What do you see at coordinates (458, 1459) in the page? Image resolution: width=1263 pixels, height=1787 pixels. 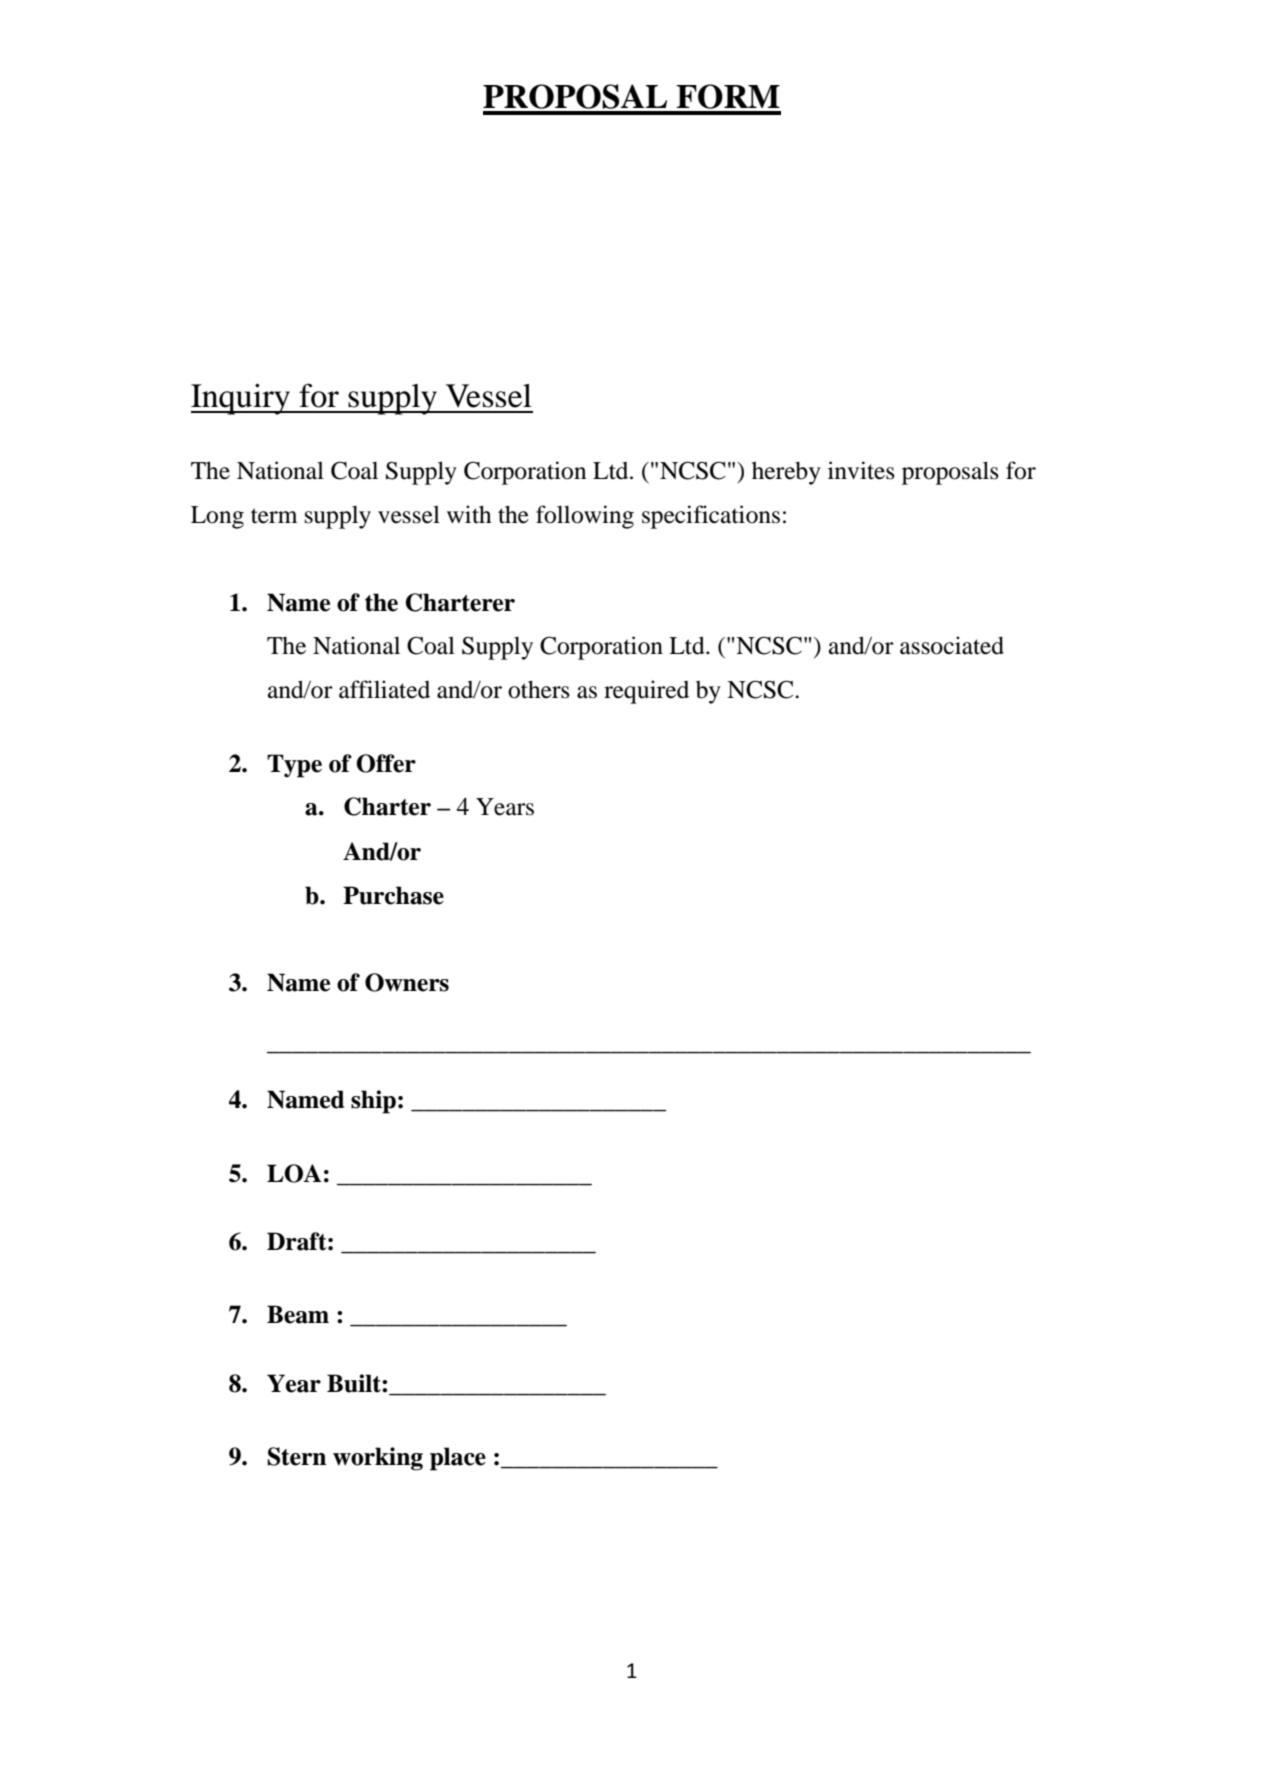 I see `place` at bounding box center [458, 1459].
